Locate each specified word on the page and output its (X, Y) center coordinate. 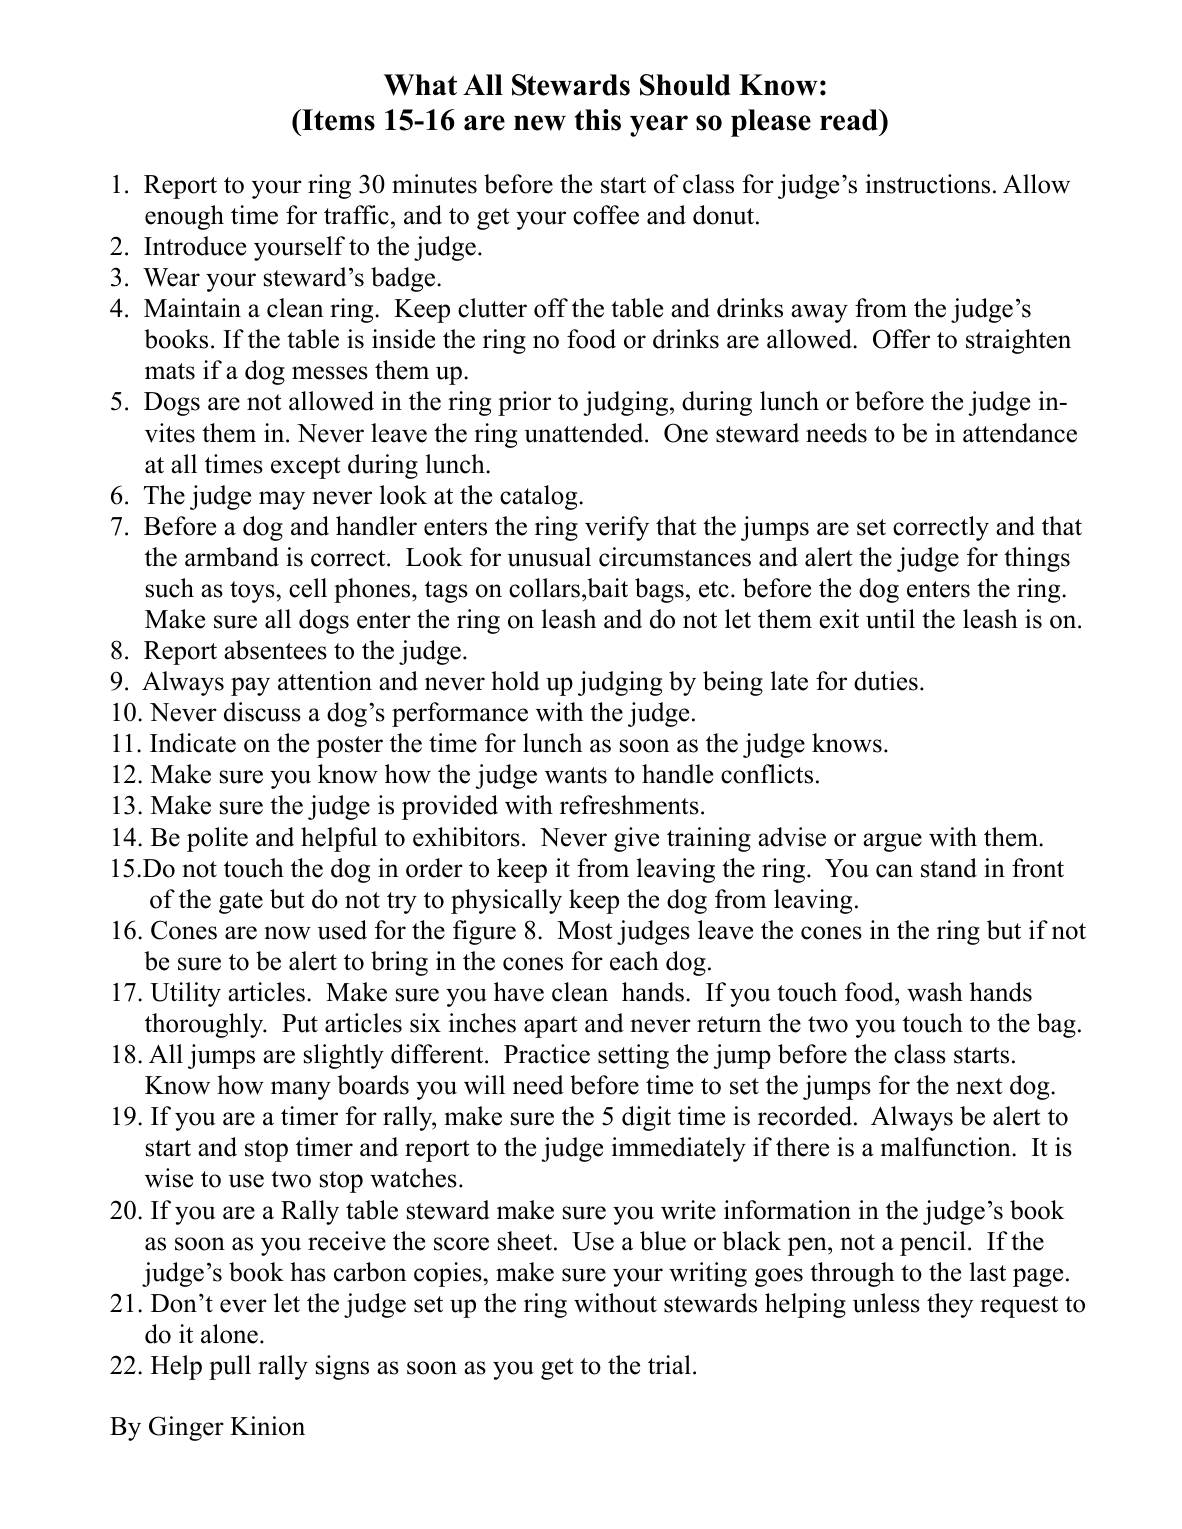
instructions (928, 184)
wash (935, 992)
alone (229, 1334)
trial (669, 1365)
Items (337, 120)
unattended (585, 433)
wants (576, 775)
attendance (1020, 433)
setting (633, 1056)
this (598, 120)
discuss (262, 712)
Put (300, 1023)
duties (886, 681)
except (305, 468)
